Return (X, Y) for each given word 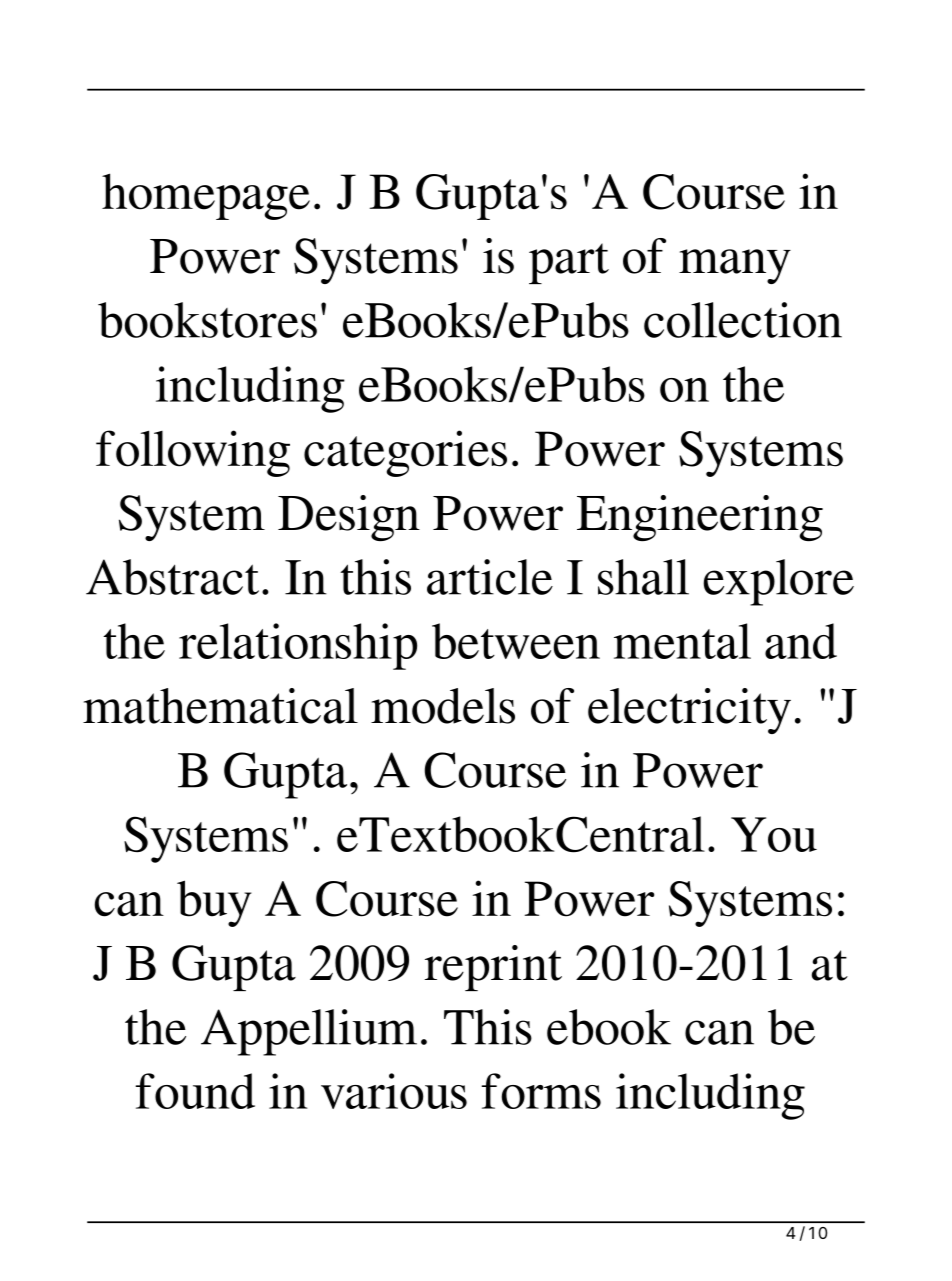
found (195, 1091)
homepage (206, 196)
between (516, 641)
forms (541, 1091)
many (735, 266)
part (569, 263)
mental (682, 641)
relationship (298, 646)
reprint (493, 968)
